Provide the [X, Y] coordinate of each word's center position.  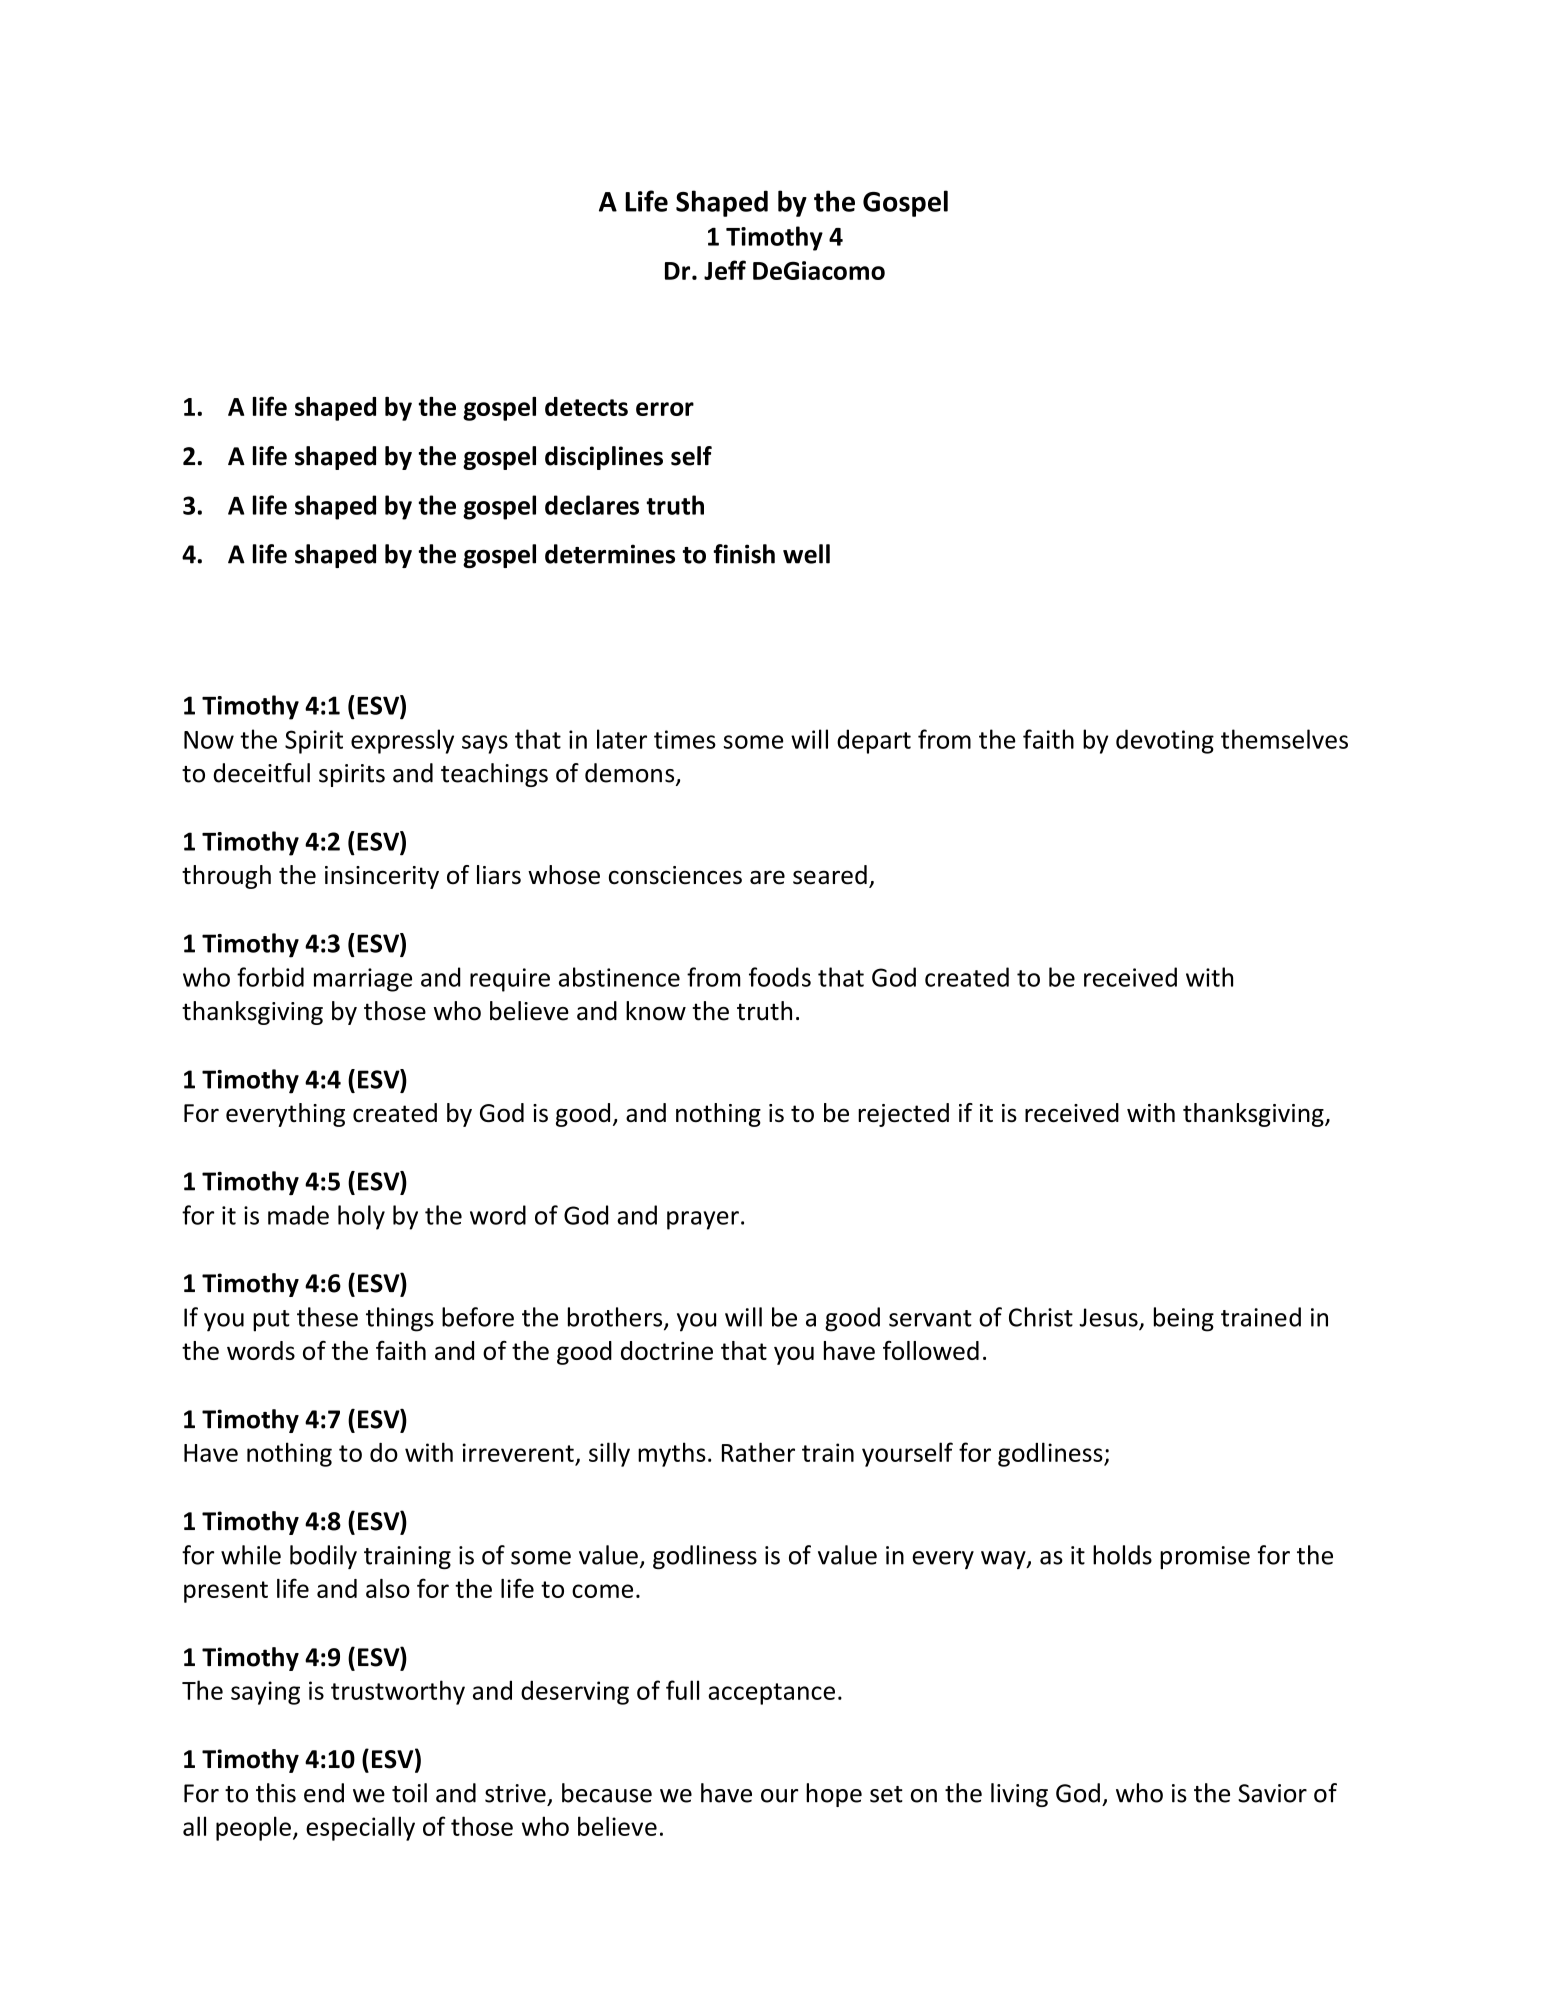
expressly [402, 741]
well [806, 554]
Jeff [725, 270]
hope [834, 1795]
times [685, 739]
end [324, 1793]
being [1184, 1319]
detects [586, 406]
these [327, 1317]
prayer [703, 1220]
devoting [1165, 741]
